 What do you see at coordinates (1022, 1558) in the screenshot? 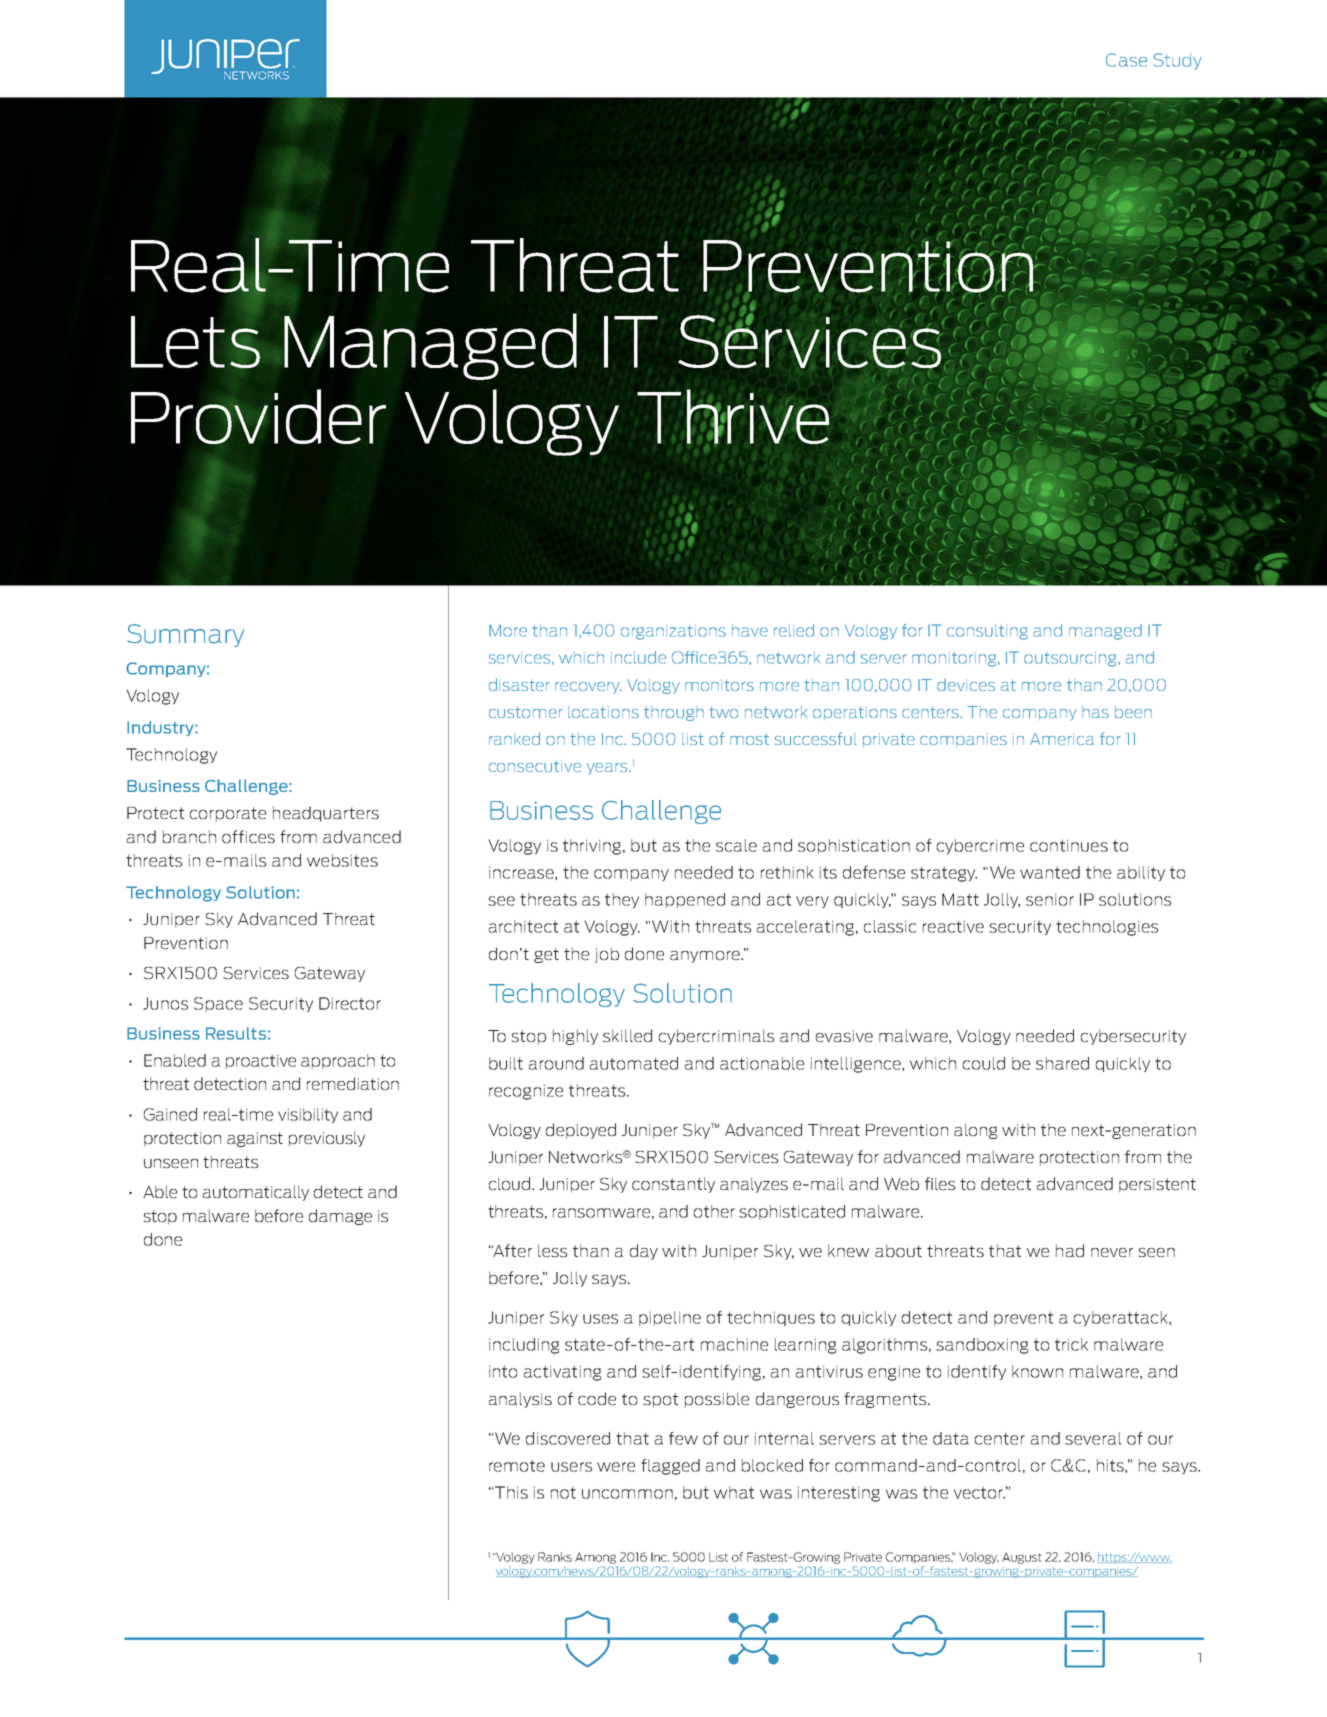
I see `August` at bounding box center [1022, 1558].
